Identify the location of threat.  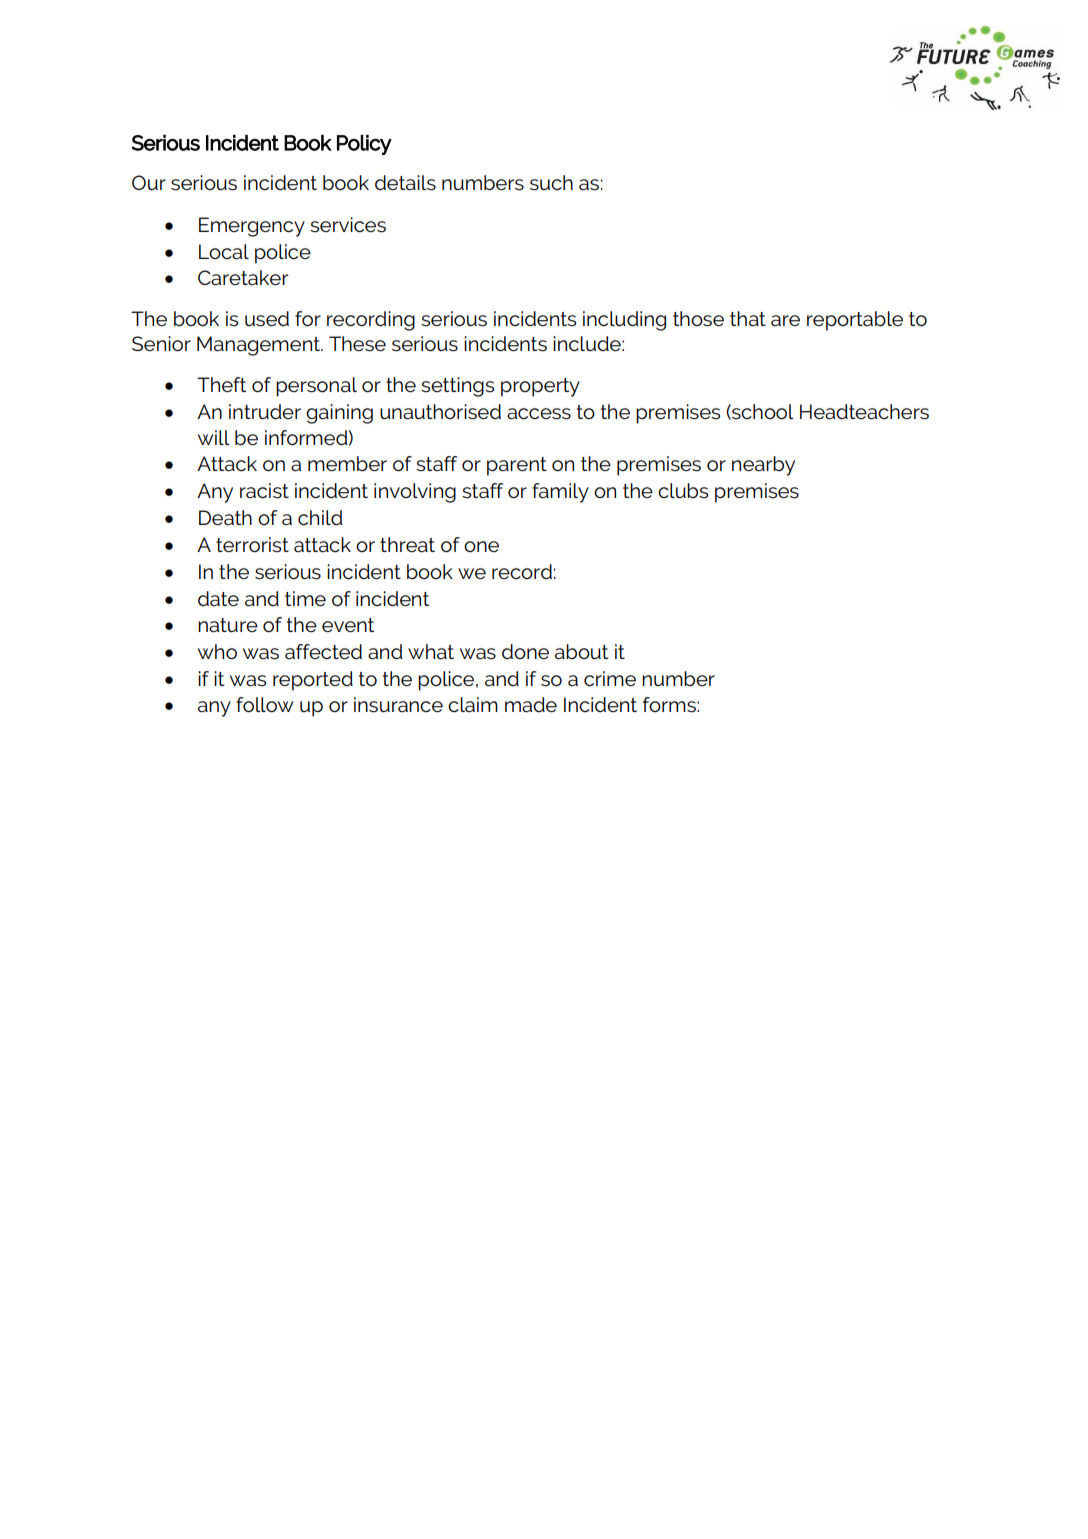
(407, 545).
